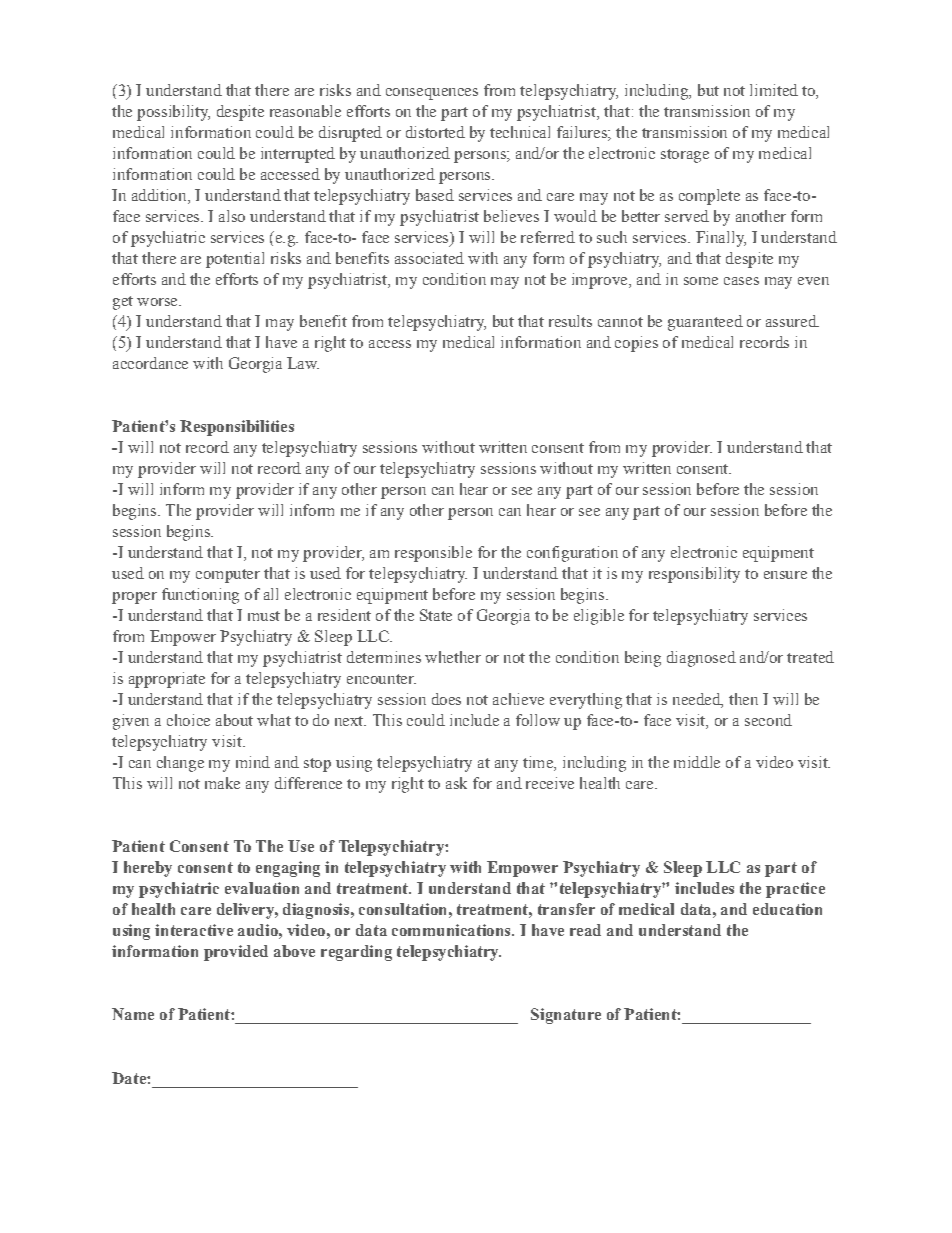 The image size is (952, 1233). Describe the element at coordinates (433, 554) in the page. I see `responsible` at that location.
